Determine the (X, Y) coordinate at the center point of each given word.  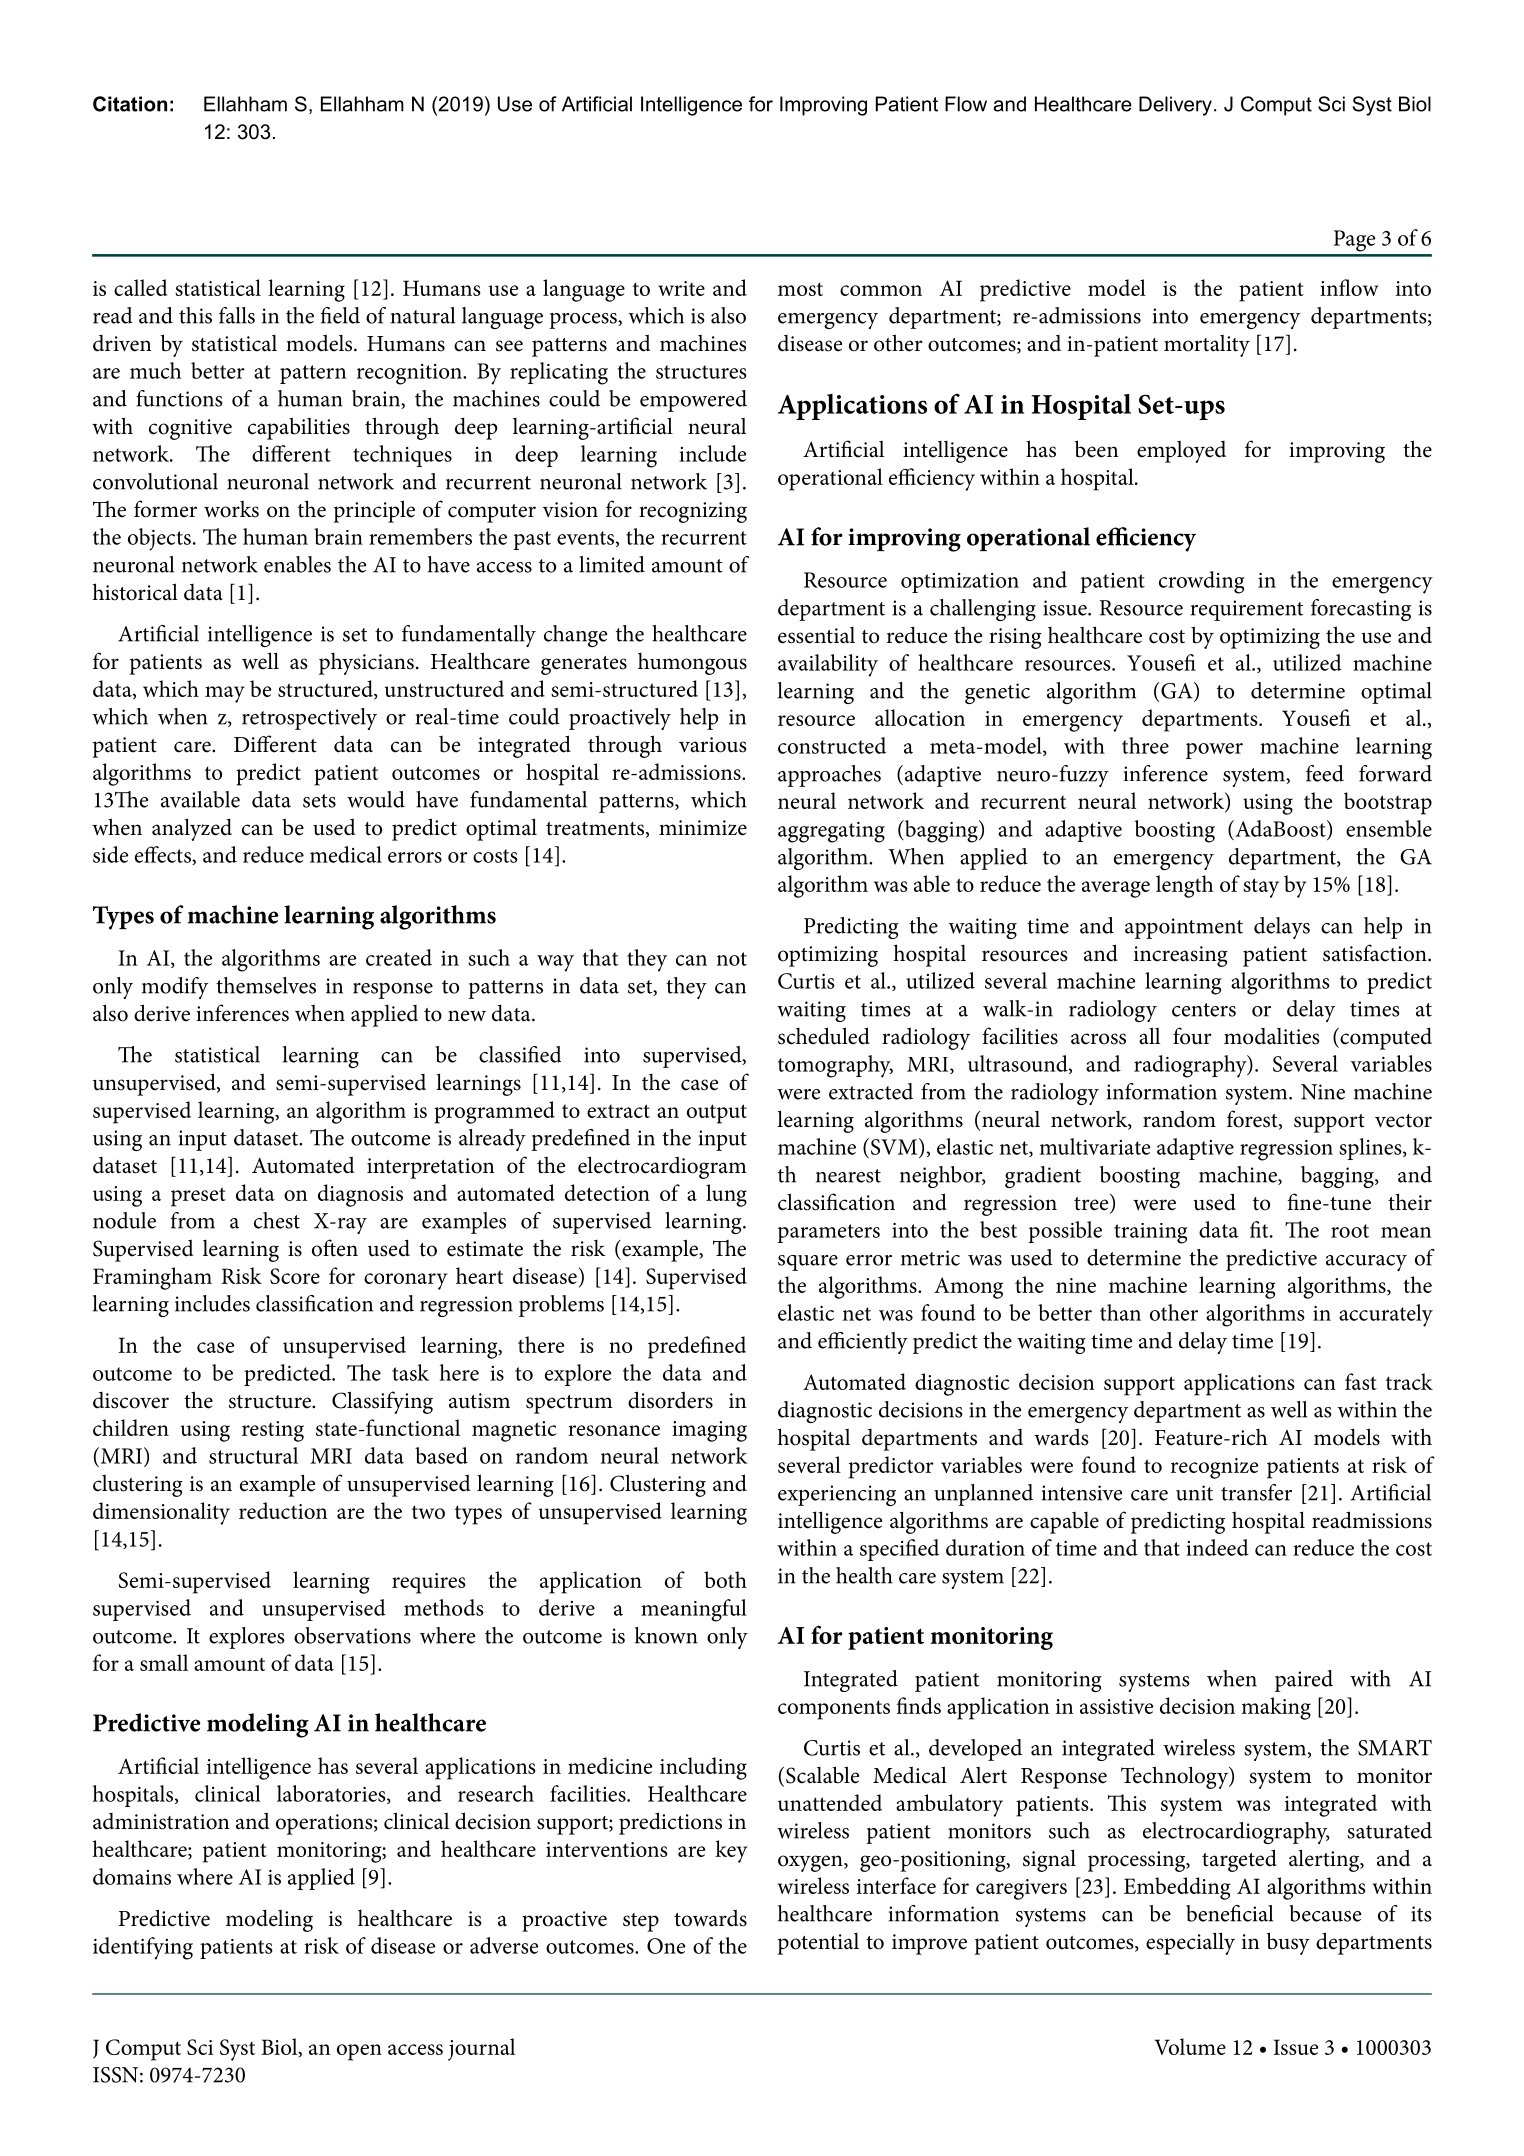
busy (1288, 1943)
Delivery (1175, 106)
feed (1325, 773)
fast (1361, 1381)
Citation (130, 104)
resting (273, 1431)
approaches (829, 776)
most (800, 289)
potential (818, 1944)
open (359, 2052)
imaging (709, 1431)
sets (319, 801)
